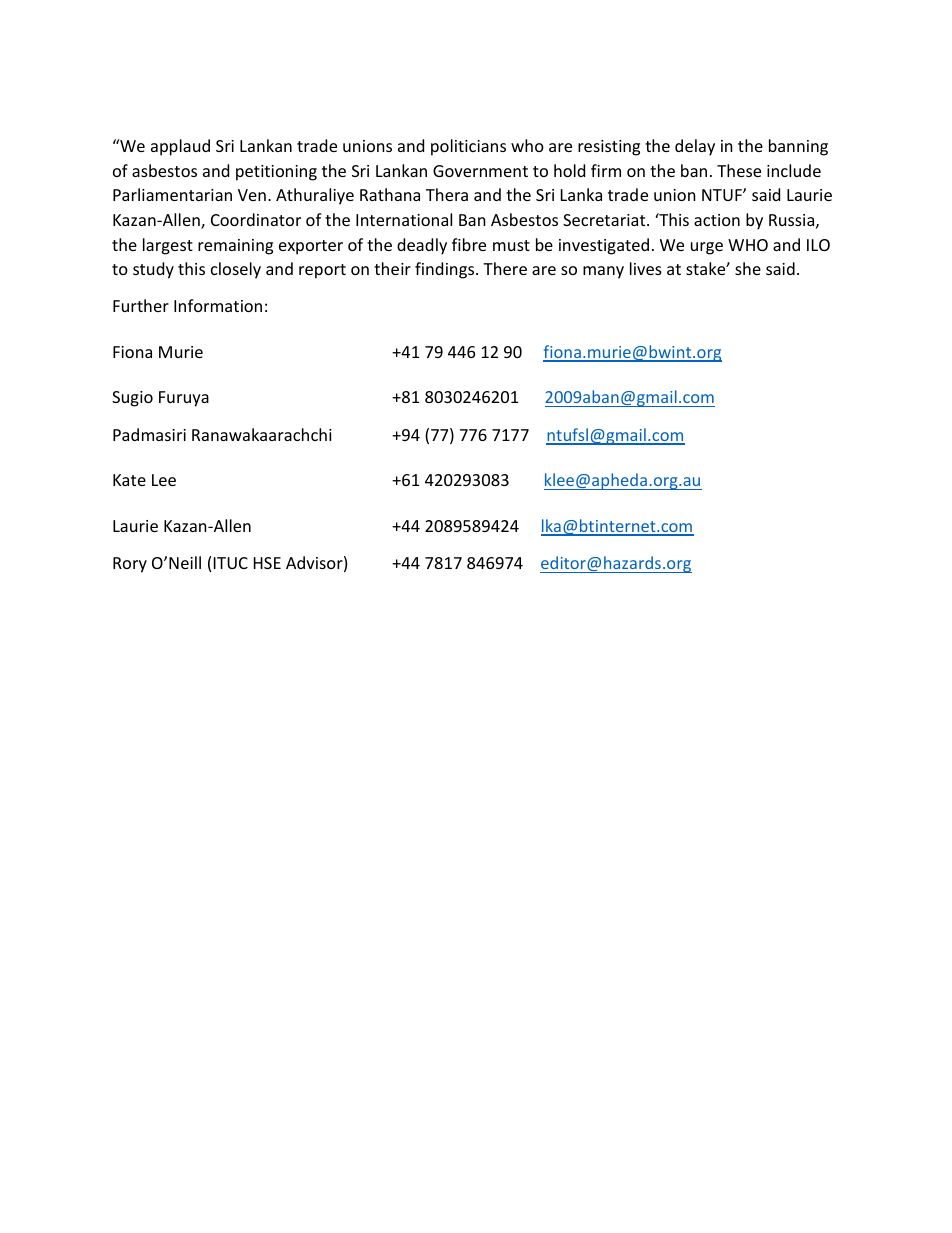  What do you see at coordinates (603, 272) in the screenshot?
I see `many` at bounding box center [603, 272].
